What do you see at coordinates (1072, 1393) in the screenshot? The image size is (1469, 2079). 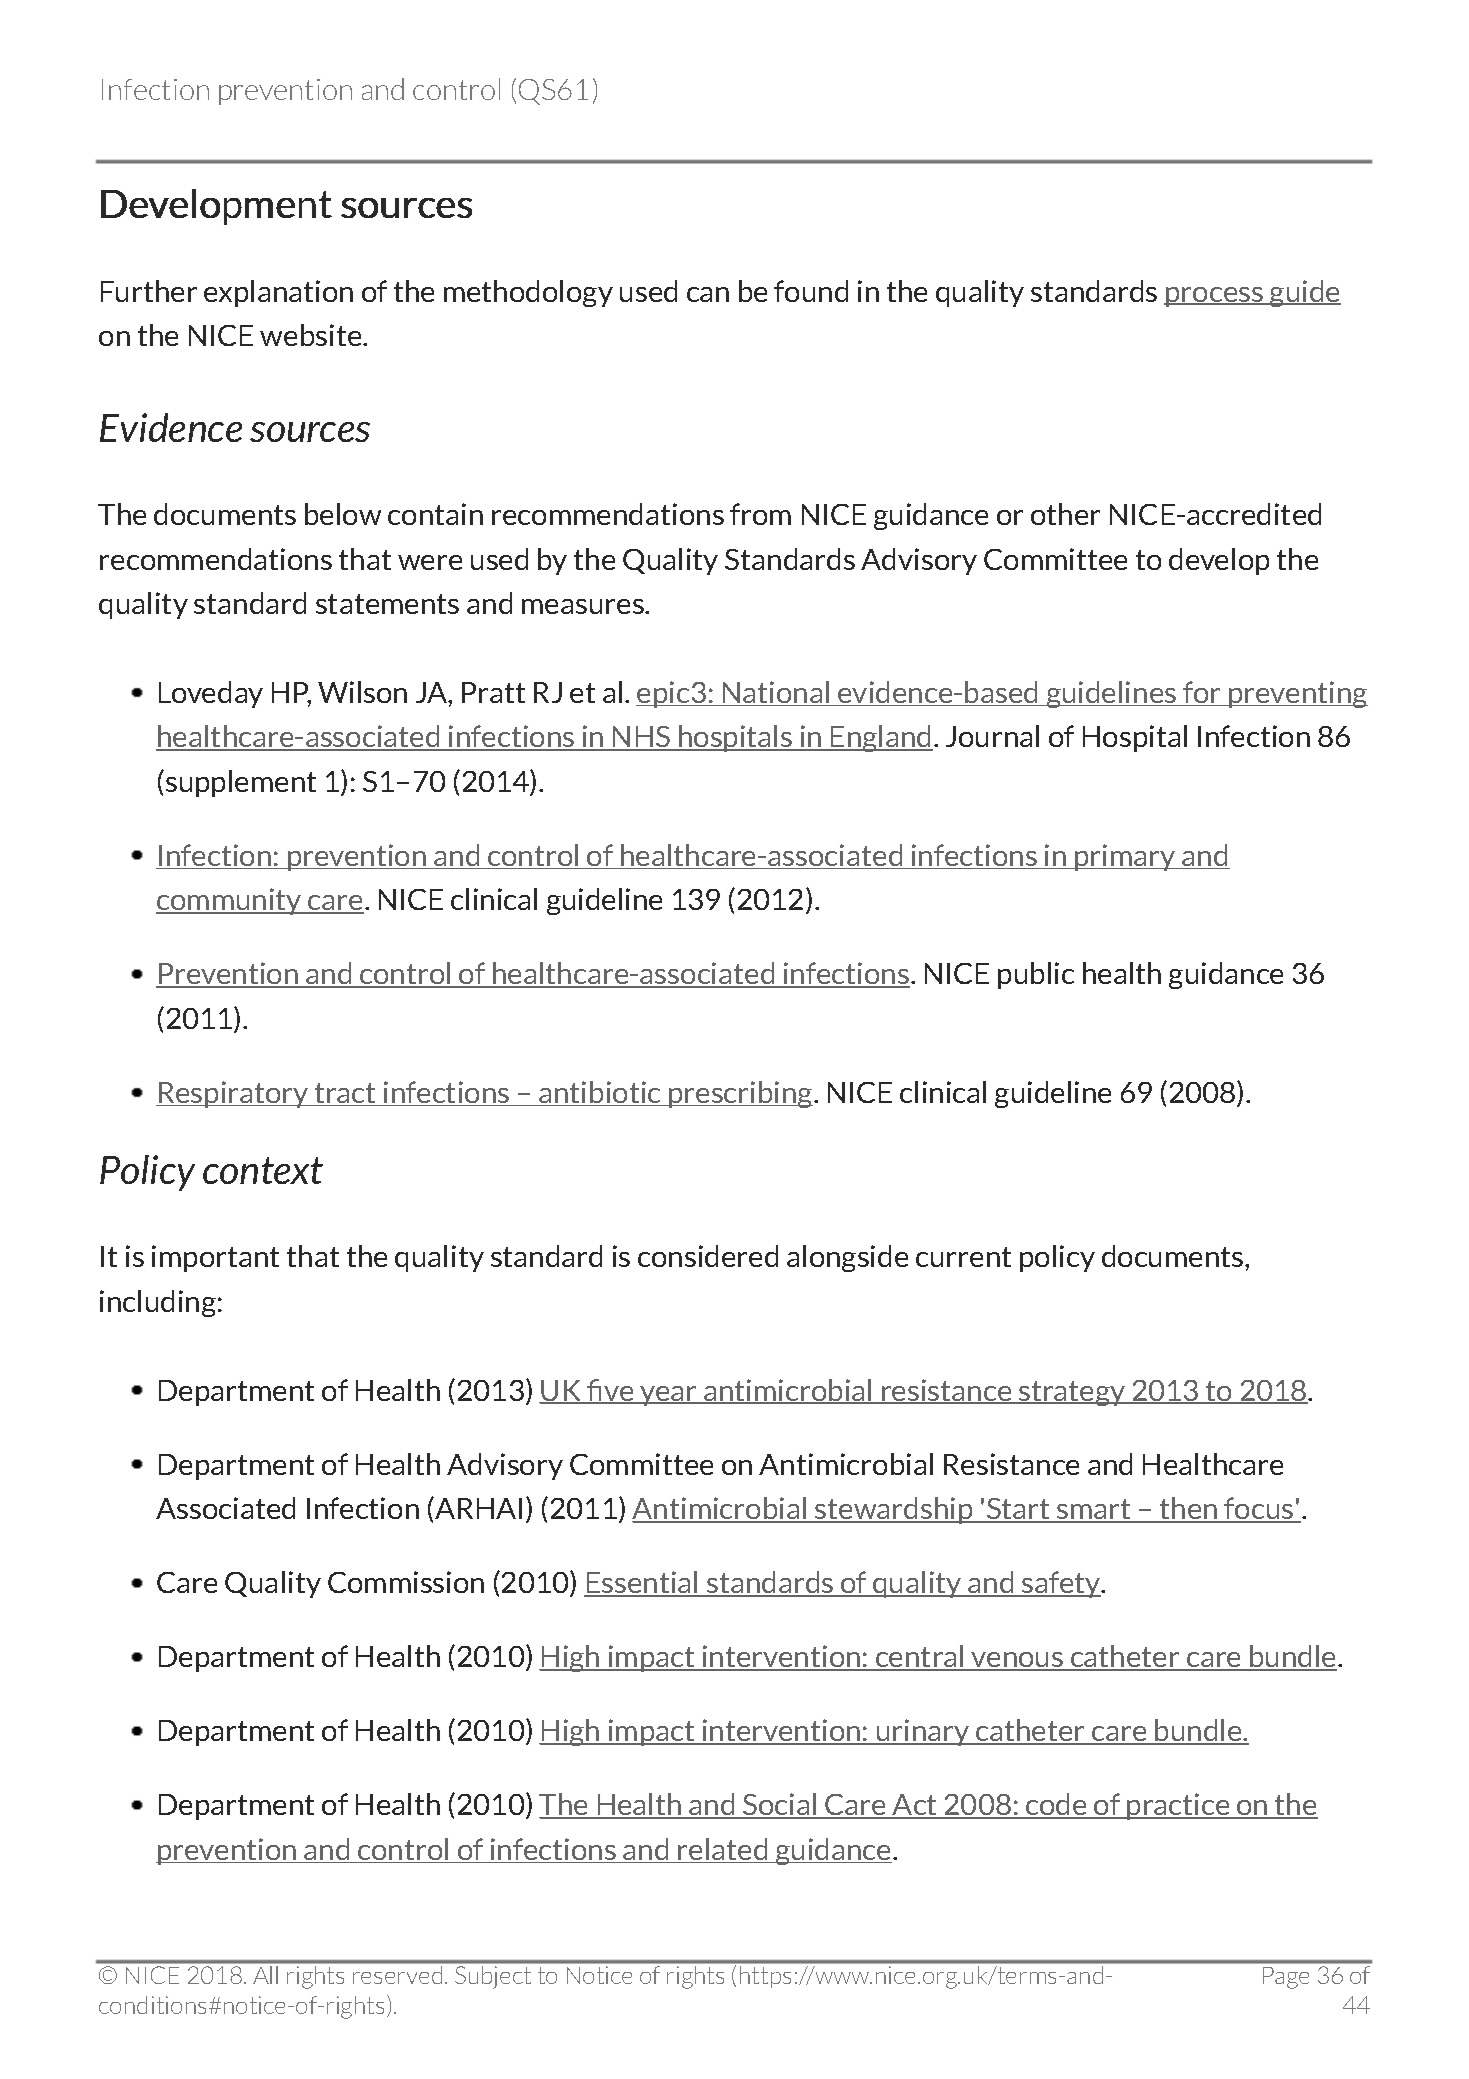 I see `strategy` at bounding box center [1072, 1393].
